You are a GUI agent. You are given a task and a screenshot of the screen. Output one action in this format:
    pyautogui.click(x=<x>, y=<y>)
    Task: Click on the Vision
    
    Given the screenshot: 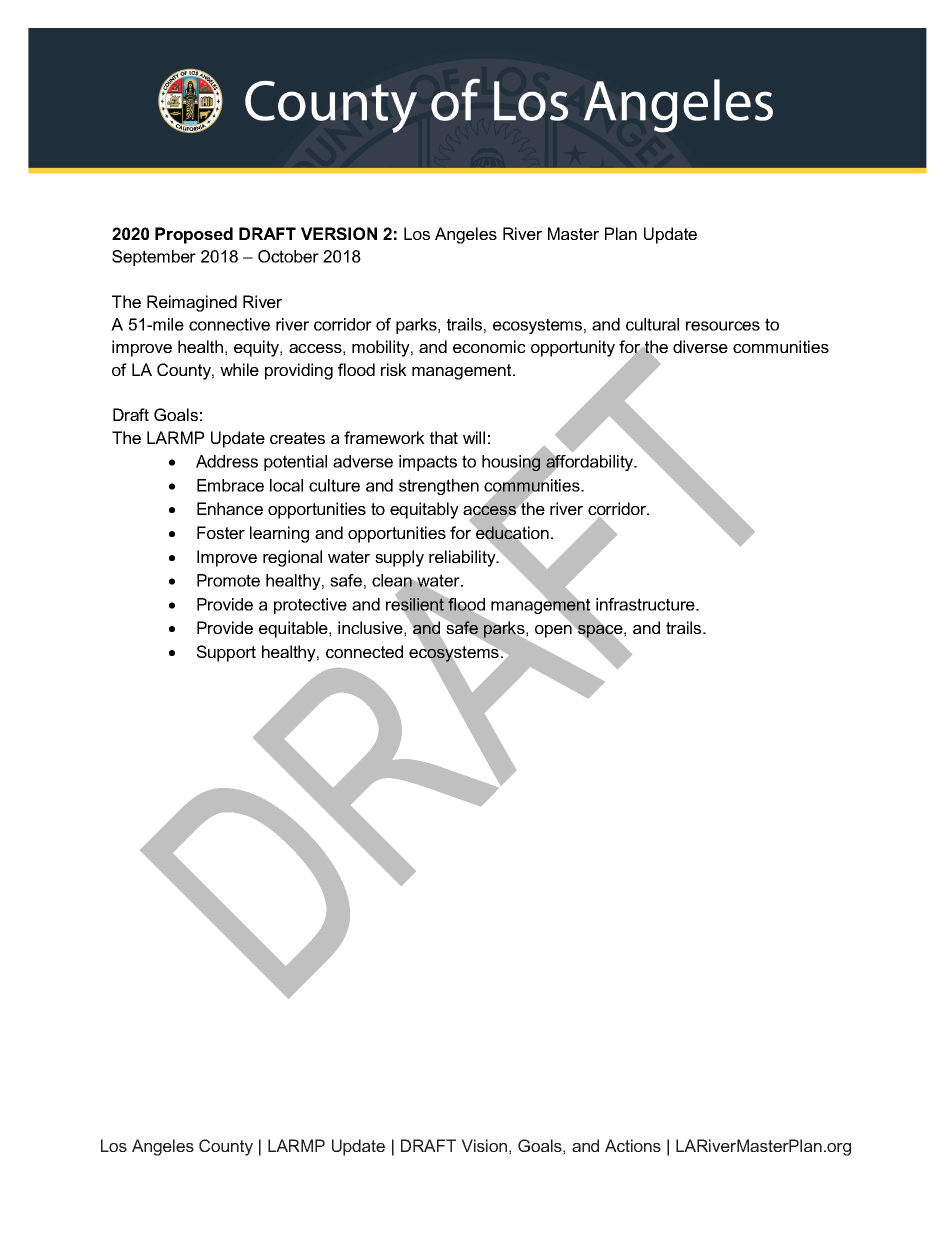 What is the action you would take?
    pyautogui.click(x=484, y=1145)
